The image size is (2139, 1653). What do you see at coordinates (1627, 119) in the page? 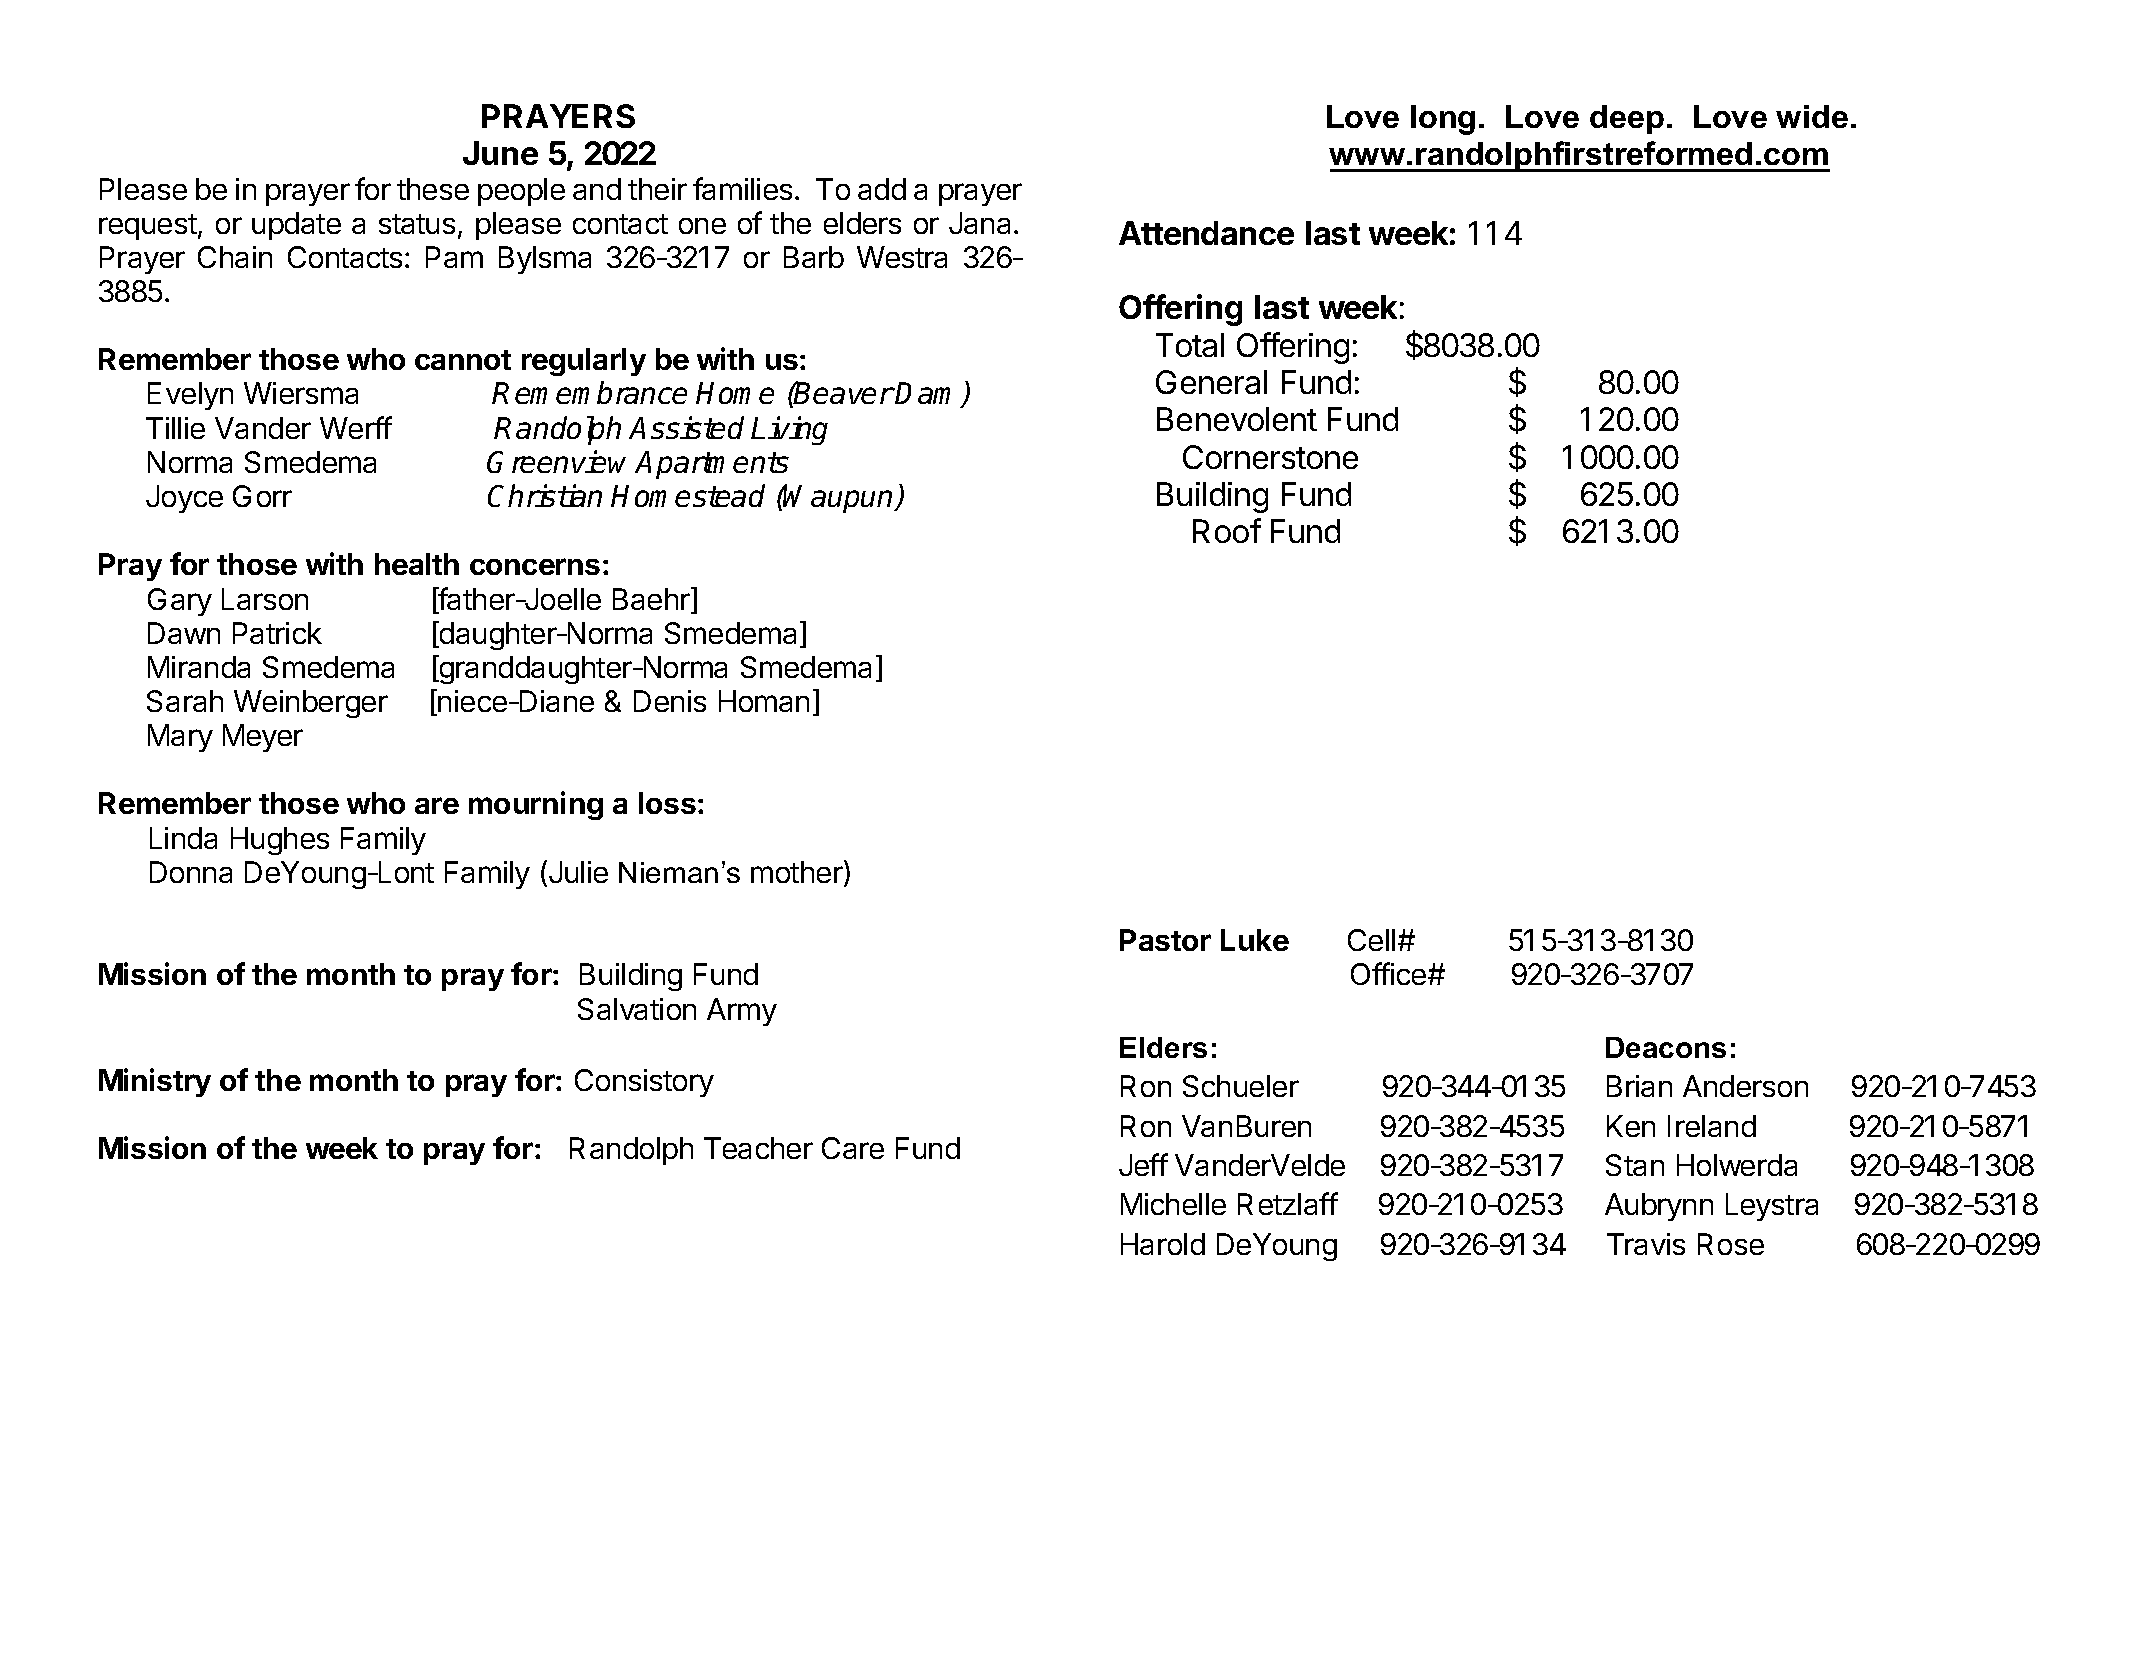
I see `deep` at bounding box center [1627, 119].
